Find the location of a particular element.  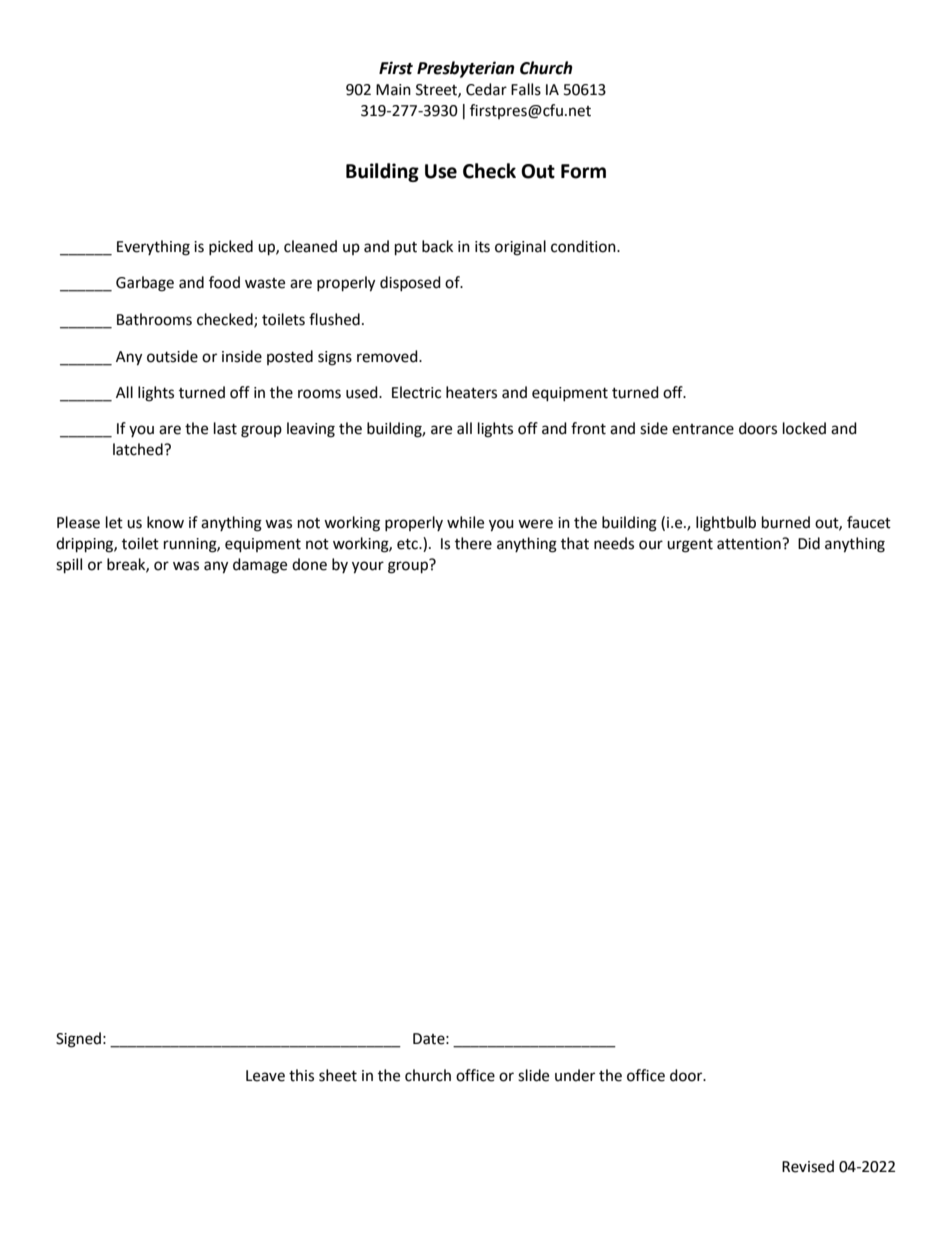

there is located at coordinates (473, 543).
